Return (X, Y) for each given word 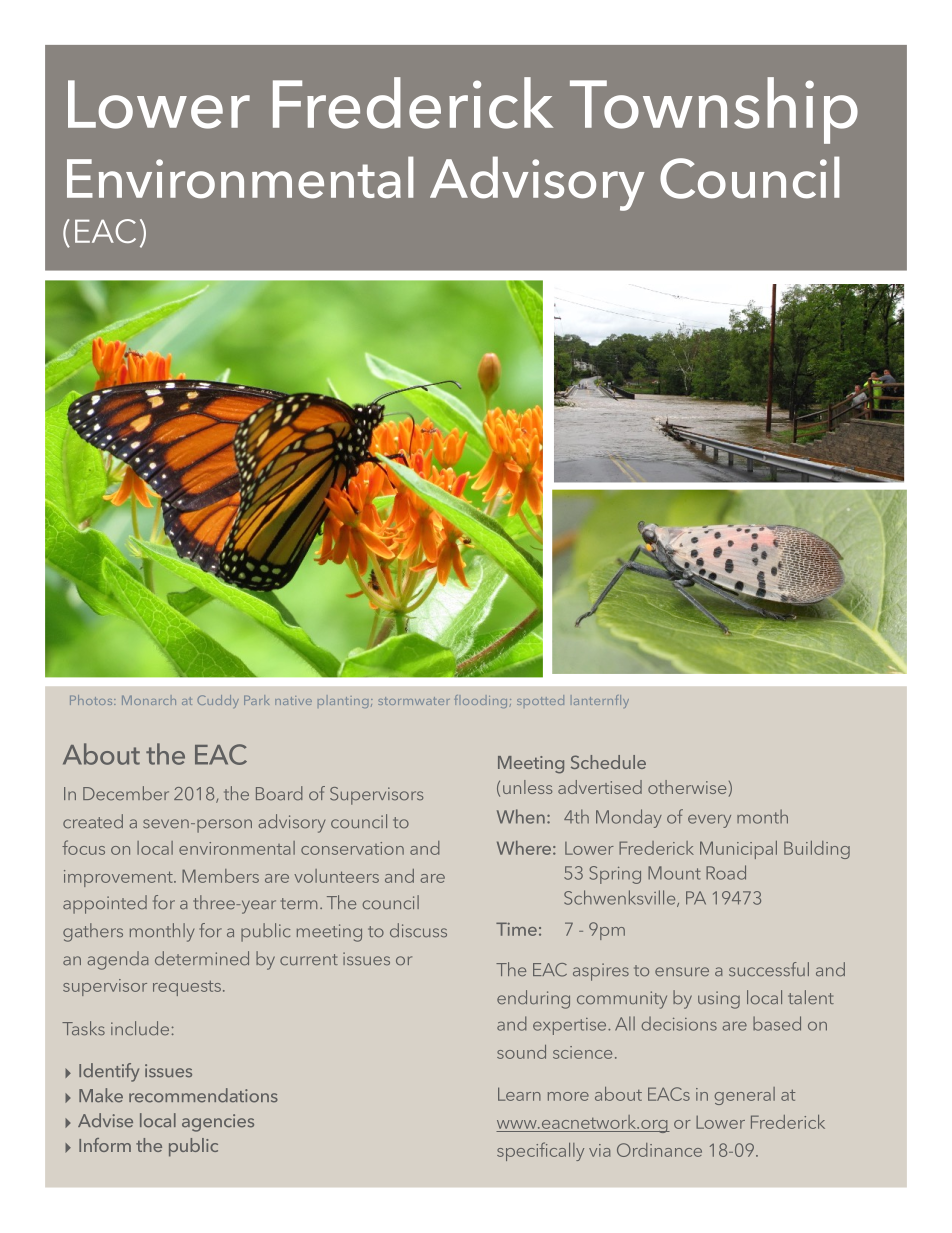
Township (714, 110)
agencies (218, 1123)
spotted (540, 700)
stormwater (413, 701)
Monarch (149, 700)
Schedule (608, 762)
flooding (481, 701)
